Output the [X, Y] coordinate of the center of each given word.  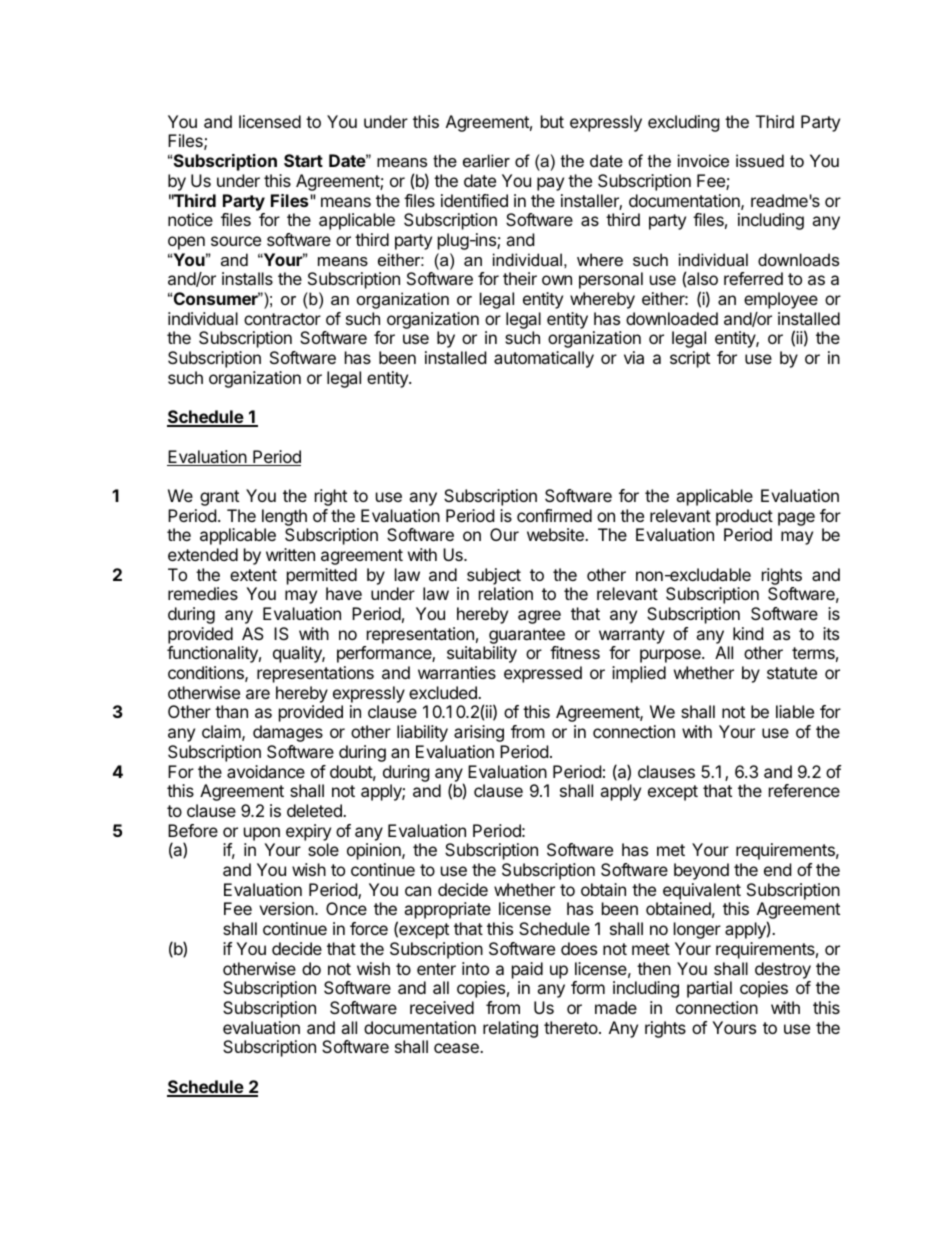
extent [253, 575]
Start [303, 160]
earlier [486, 160]
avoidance [266, 771]
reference [804, 790]
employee [781, 300]
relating [510, 1029]
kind [748, 633]
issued [760, 160]
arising [479, 733]
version [287, 908]
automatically [544, 359]
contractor [282, 319]
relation [506, 593]
